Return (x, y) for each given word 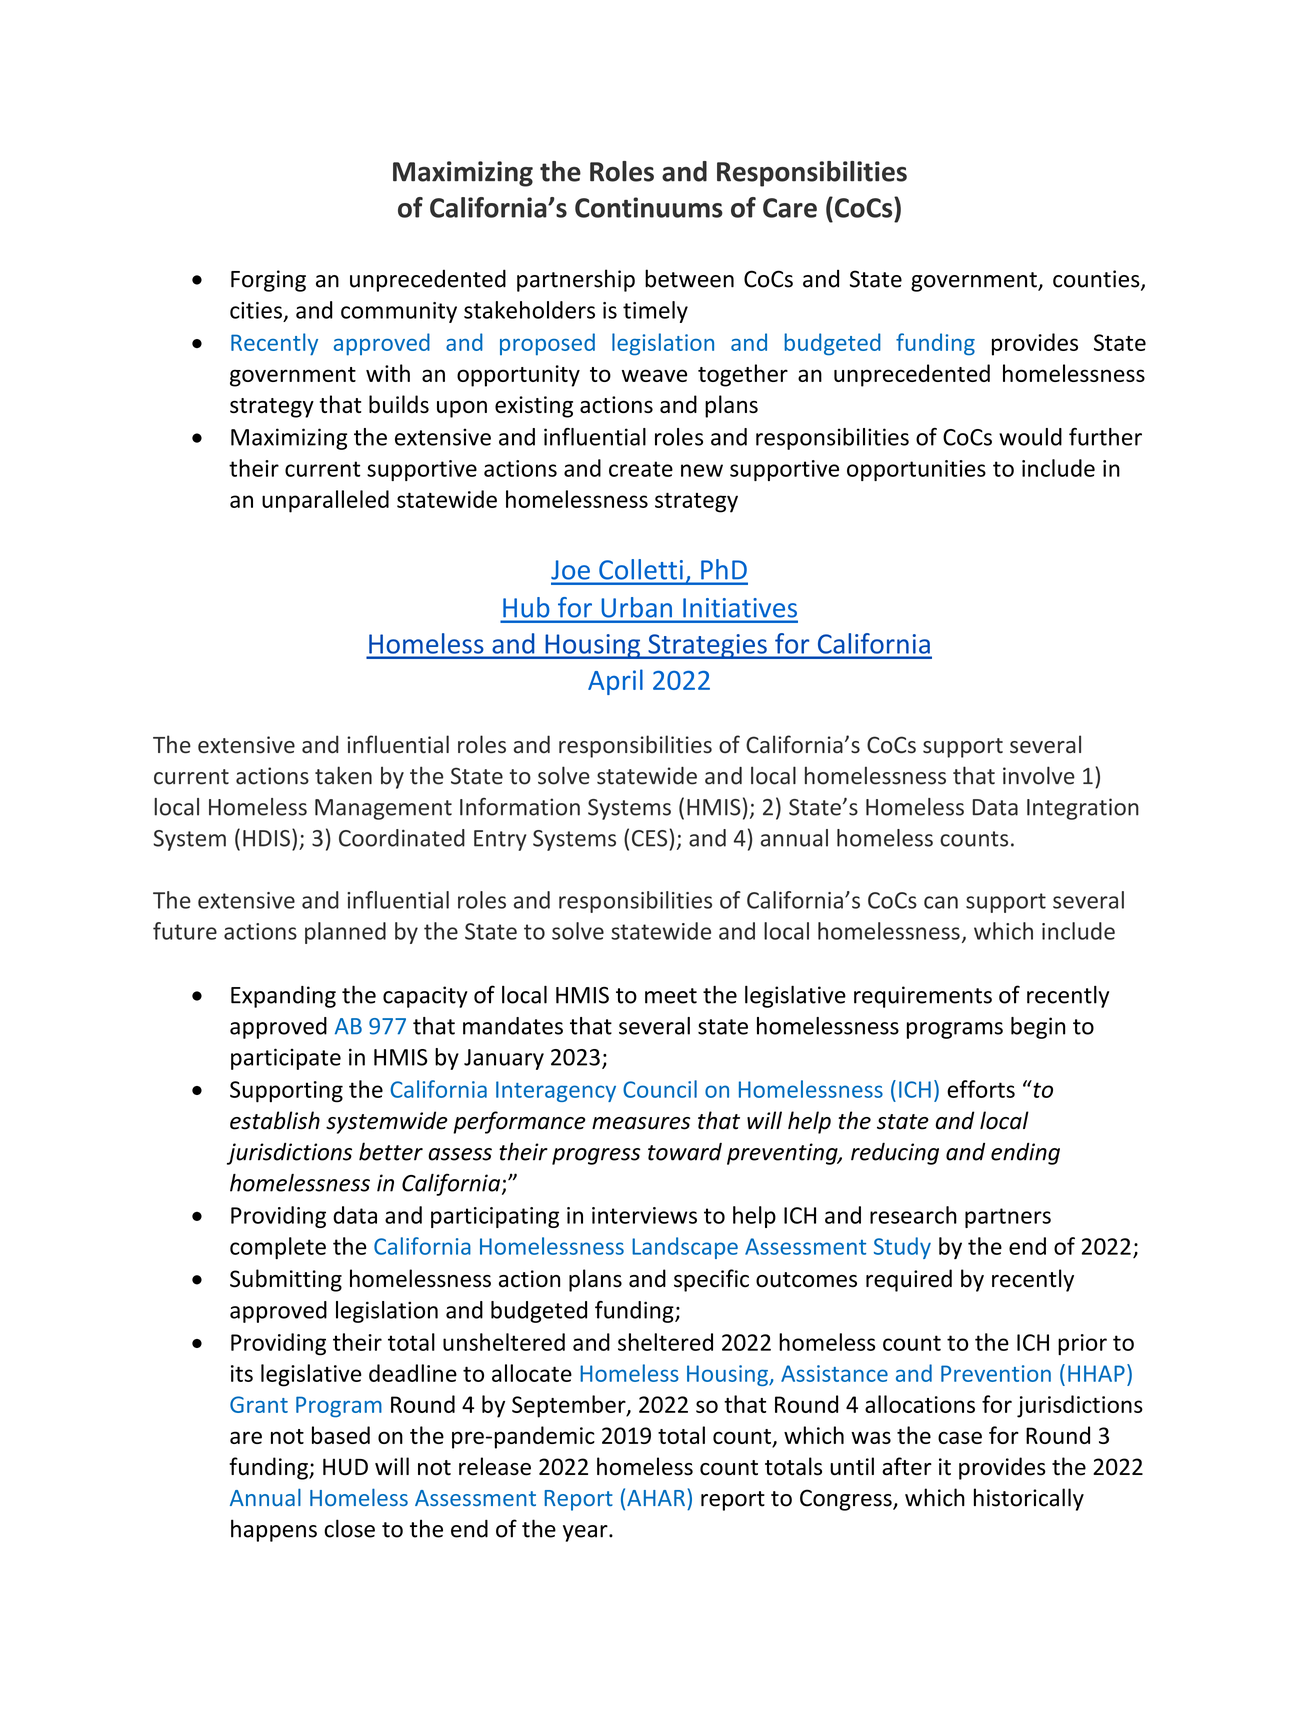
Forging (268, 281)
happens (274, 1530)
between (689, 278)
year (586, 1533)
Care (790, 208)
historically (1029, 1499)
